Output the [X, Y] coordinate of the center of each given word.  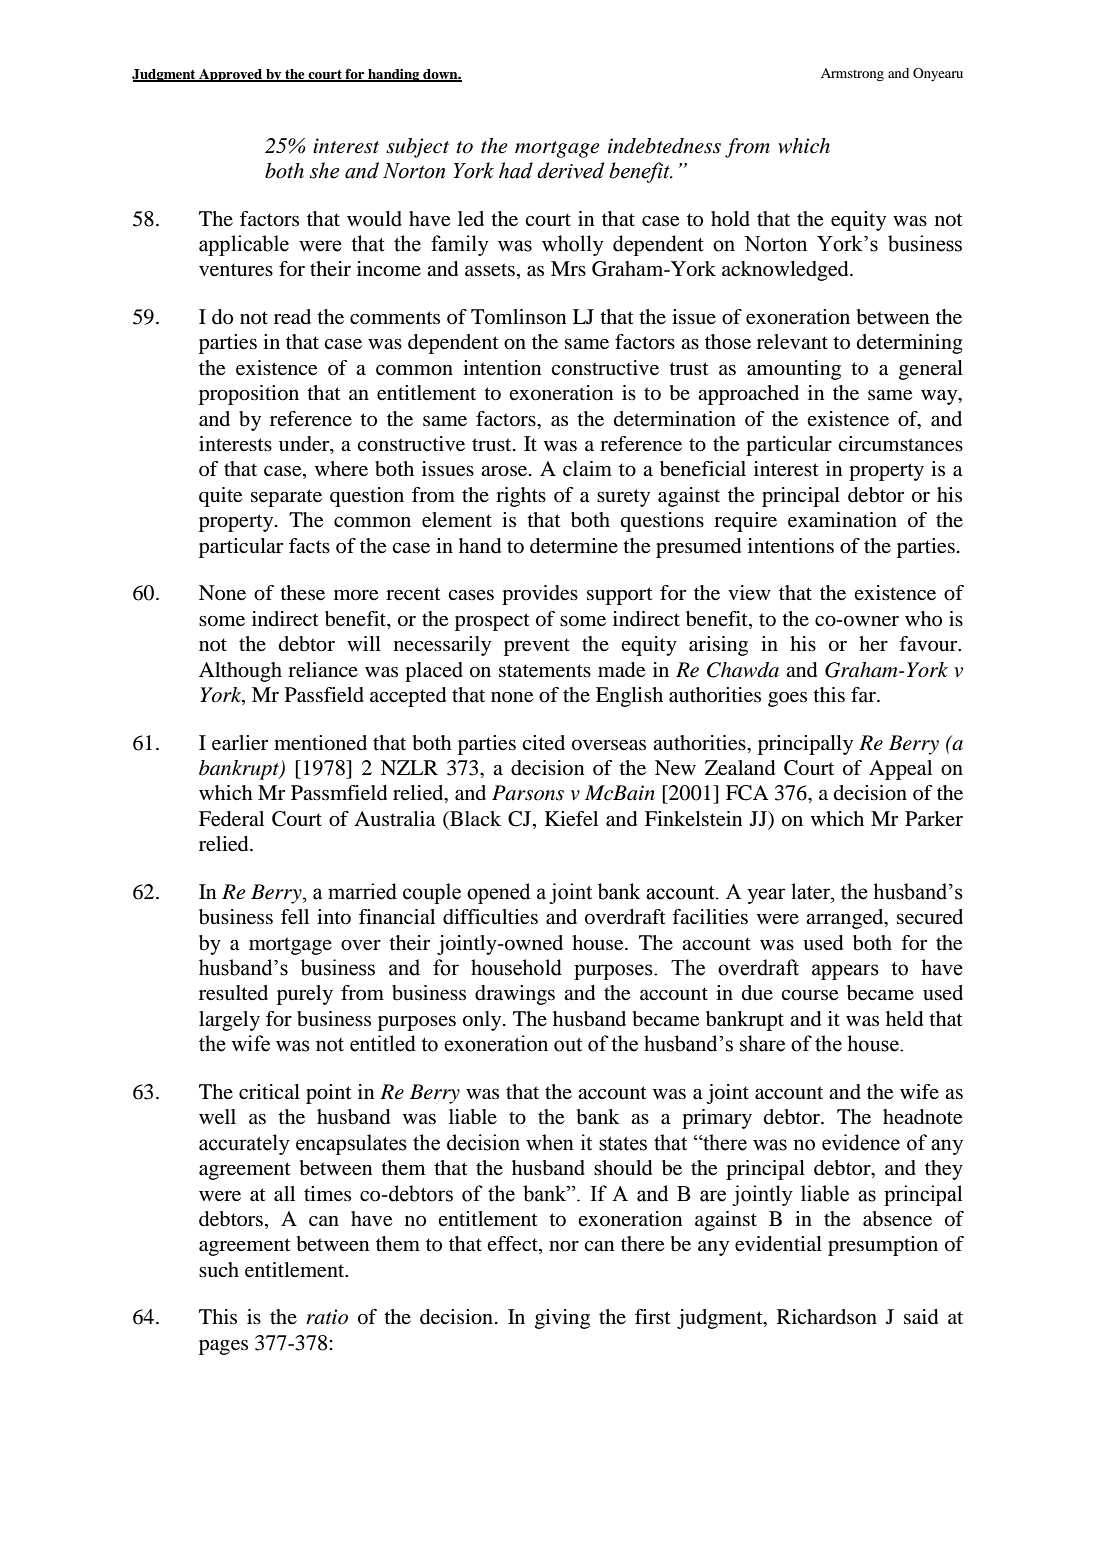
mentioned [320, 743]
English [629, 697]
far [864, 694]
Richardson [827, 1317]
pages [223, 1347]
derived [570, 170]
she [325, 170]
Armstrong [852, 75]
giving [562, 1319]
